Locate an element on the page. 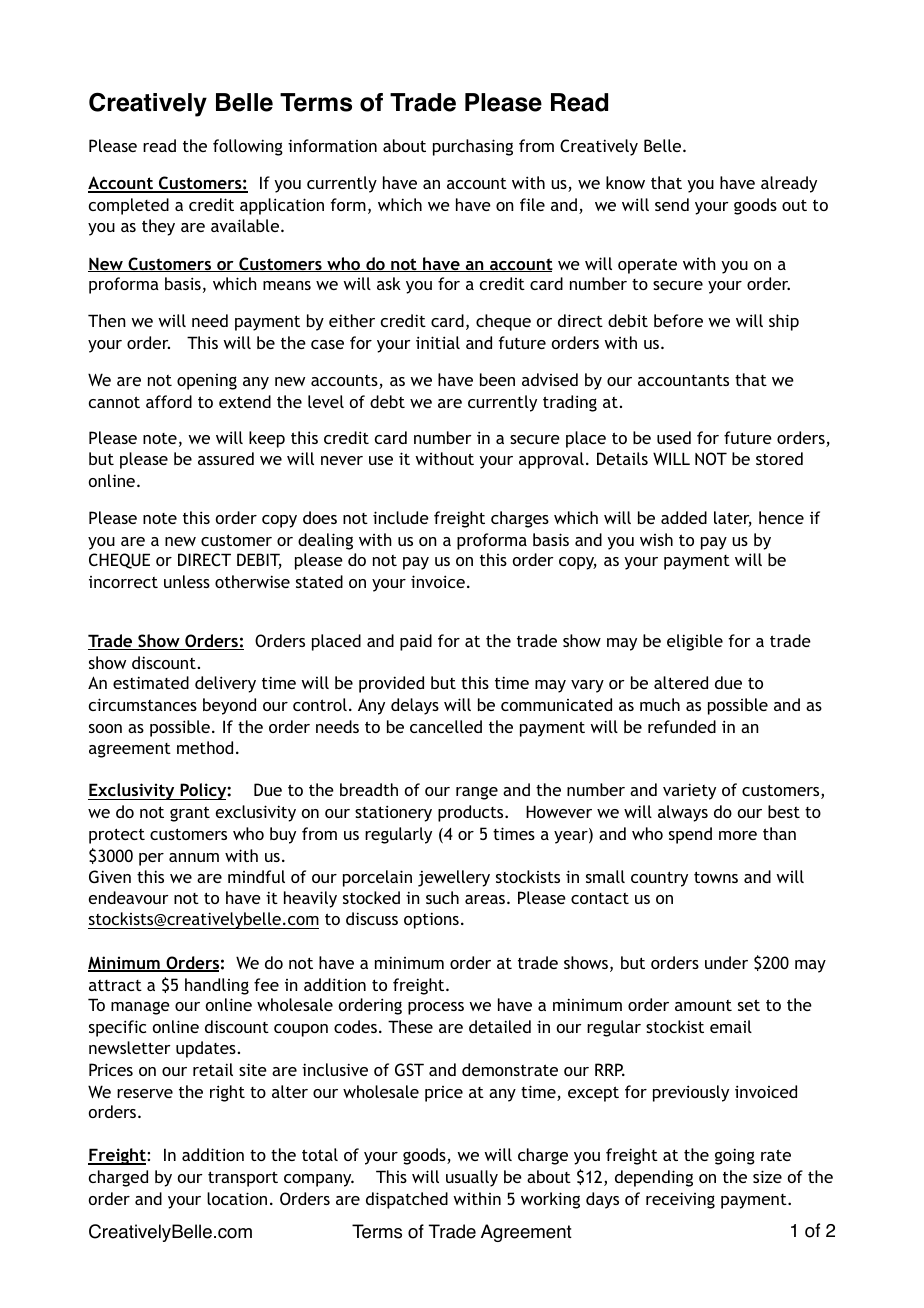 Image resolution: width=924 pixels, height=1308 pixels. used is located at coordinates (674, 437).
